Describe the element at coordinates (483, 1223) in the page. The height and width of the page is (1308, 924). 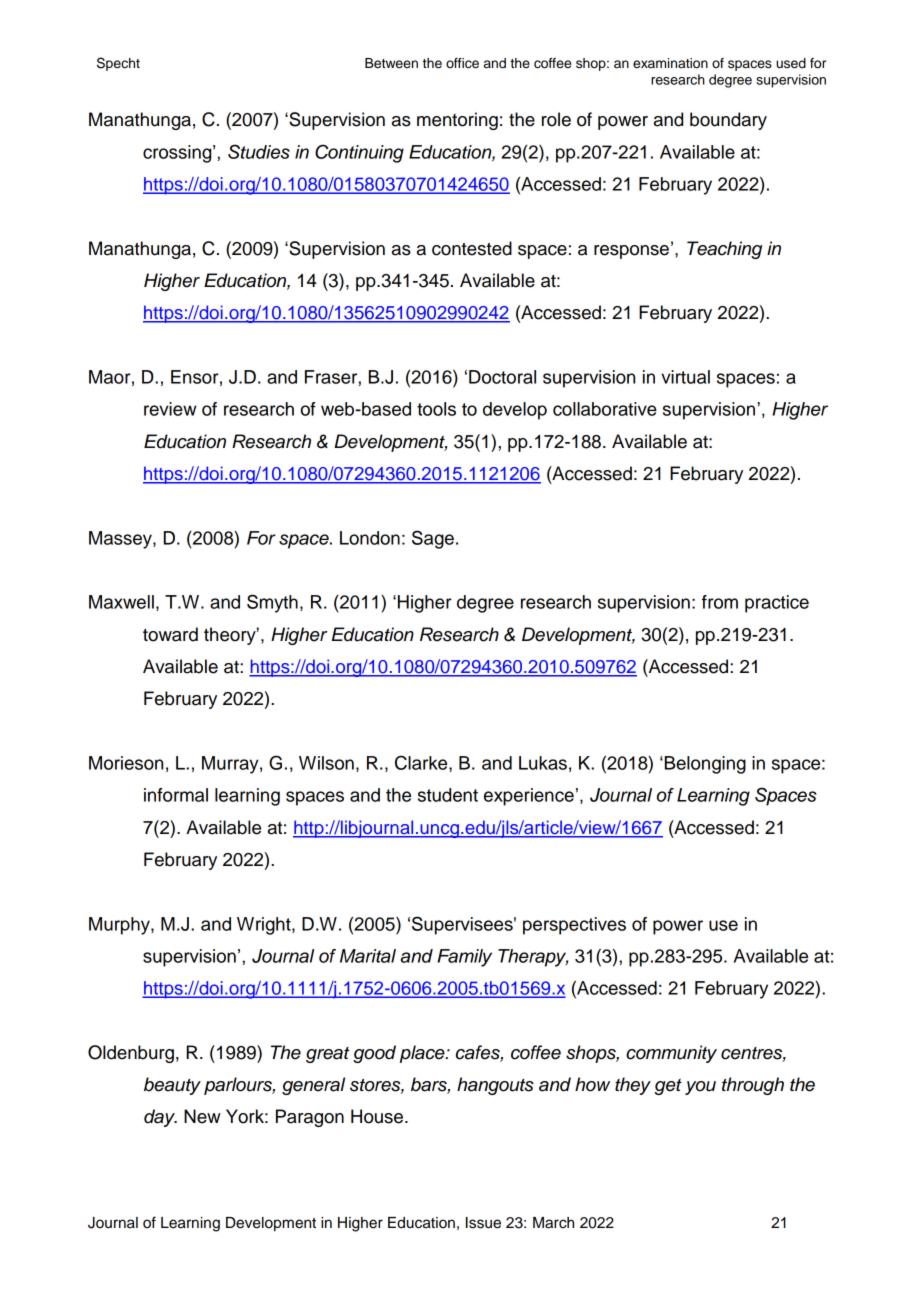
I see `Issue` at that location.
